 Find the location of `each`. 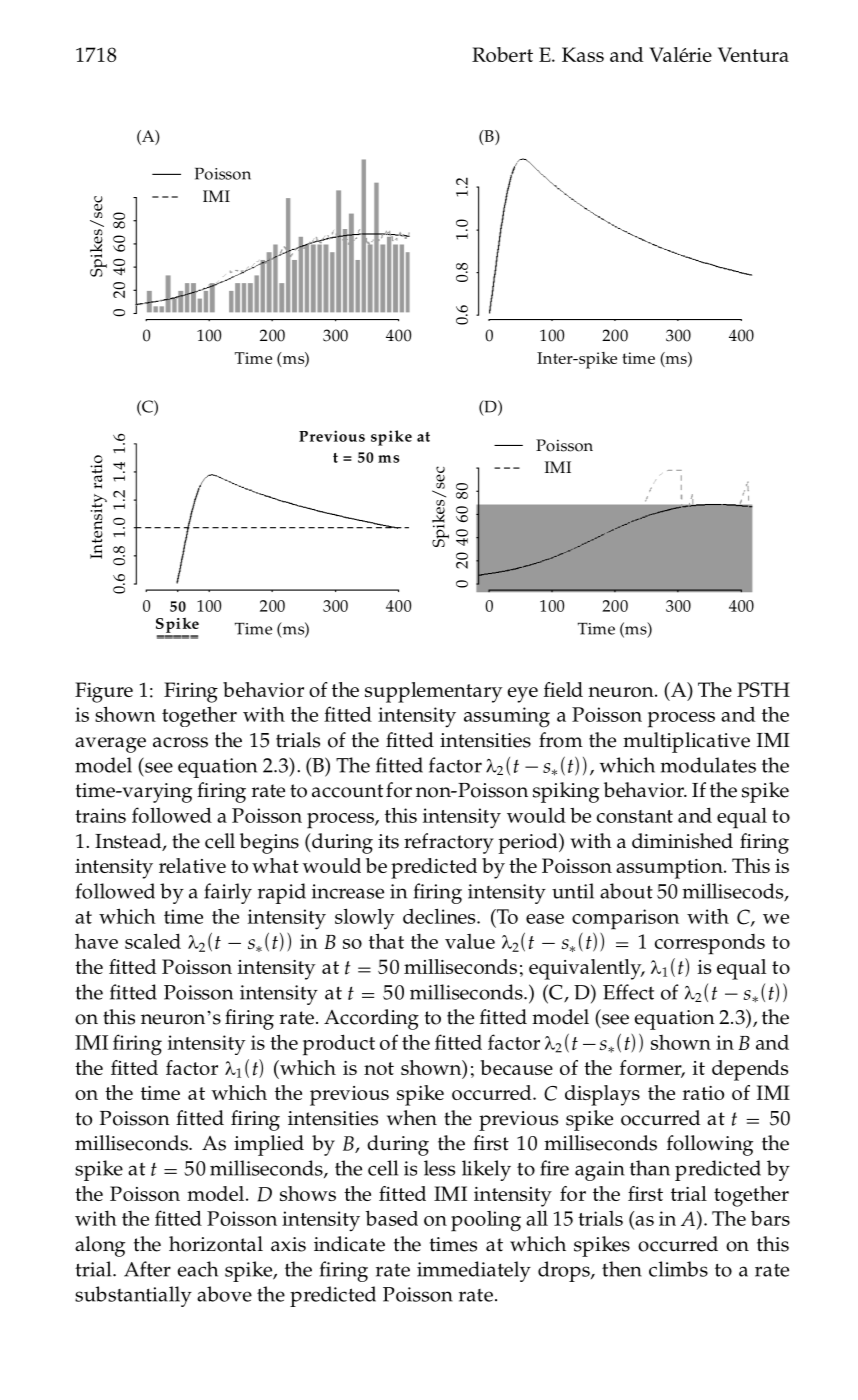

each is located at coordinates (198, 1269).
